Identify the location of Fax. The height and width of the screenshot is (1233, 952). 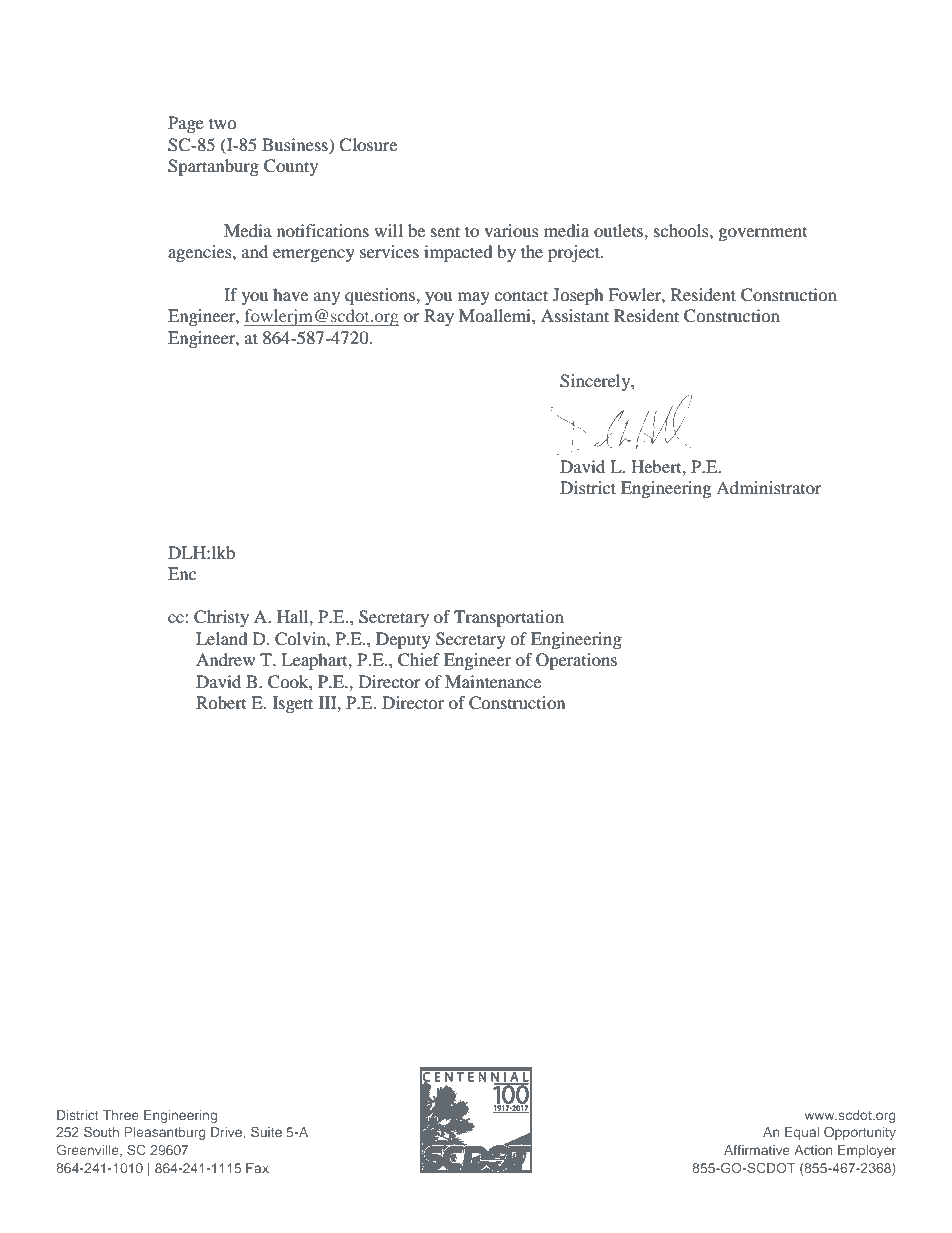
(257, 1168).
